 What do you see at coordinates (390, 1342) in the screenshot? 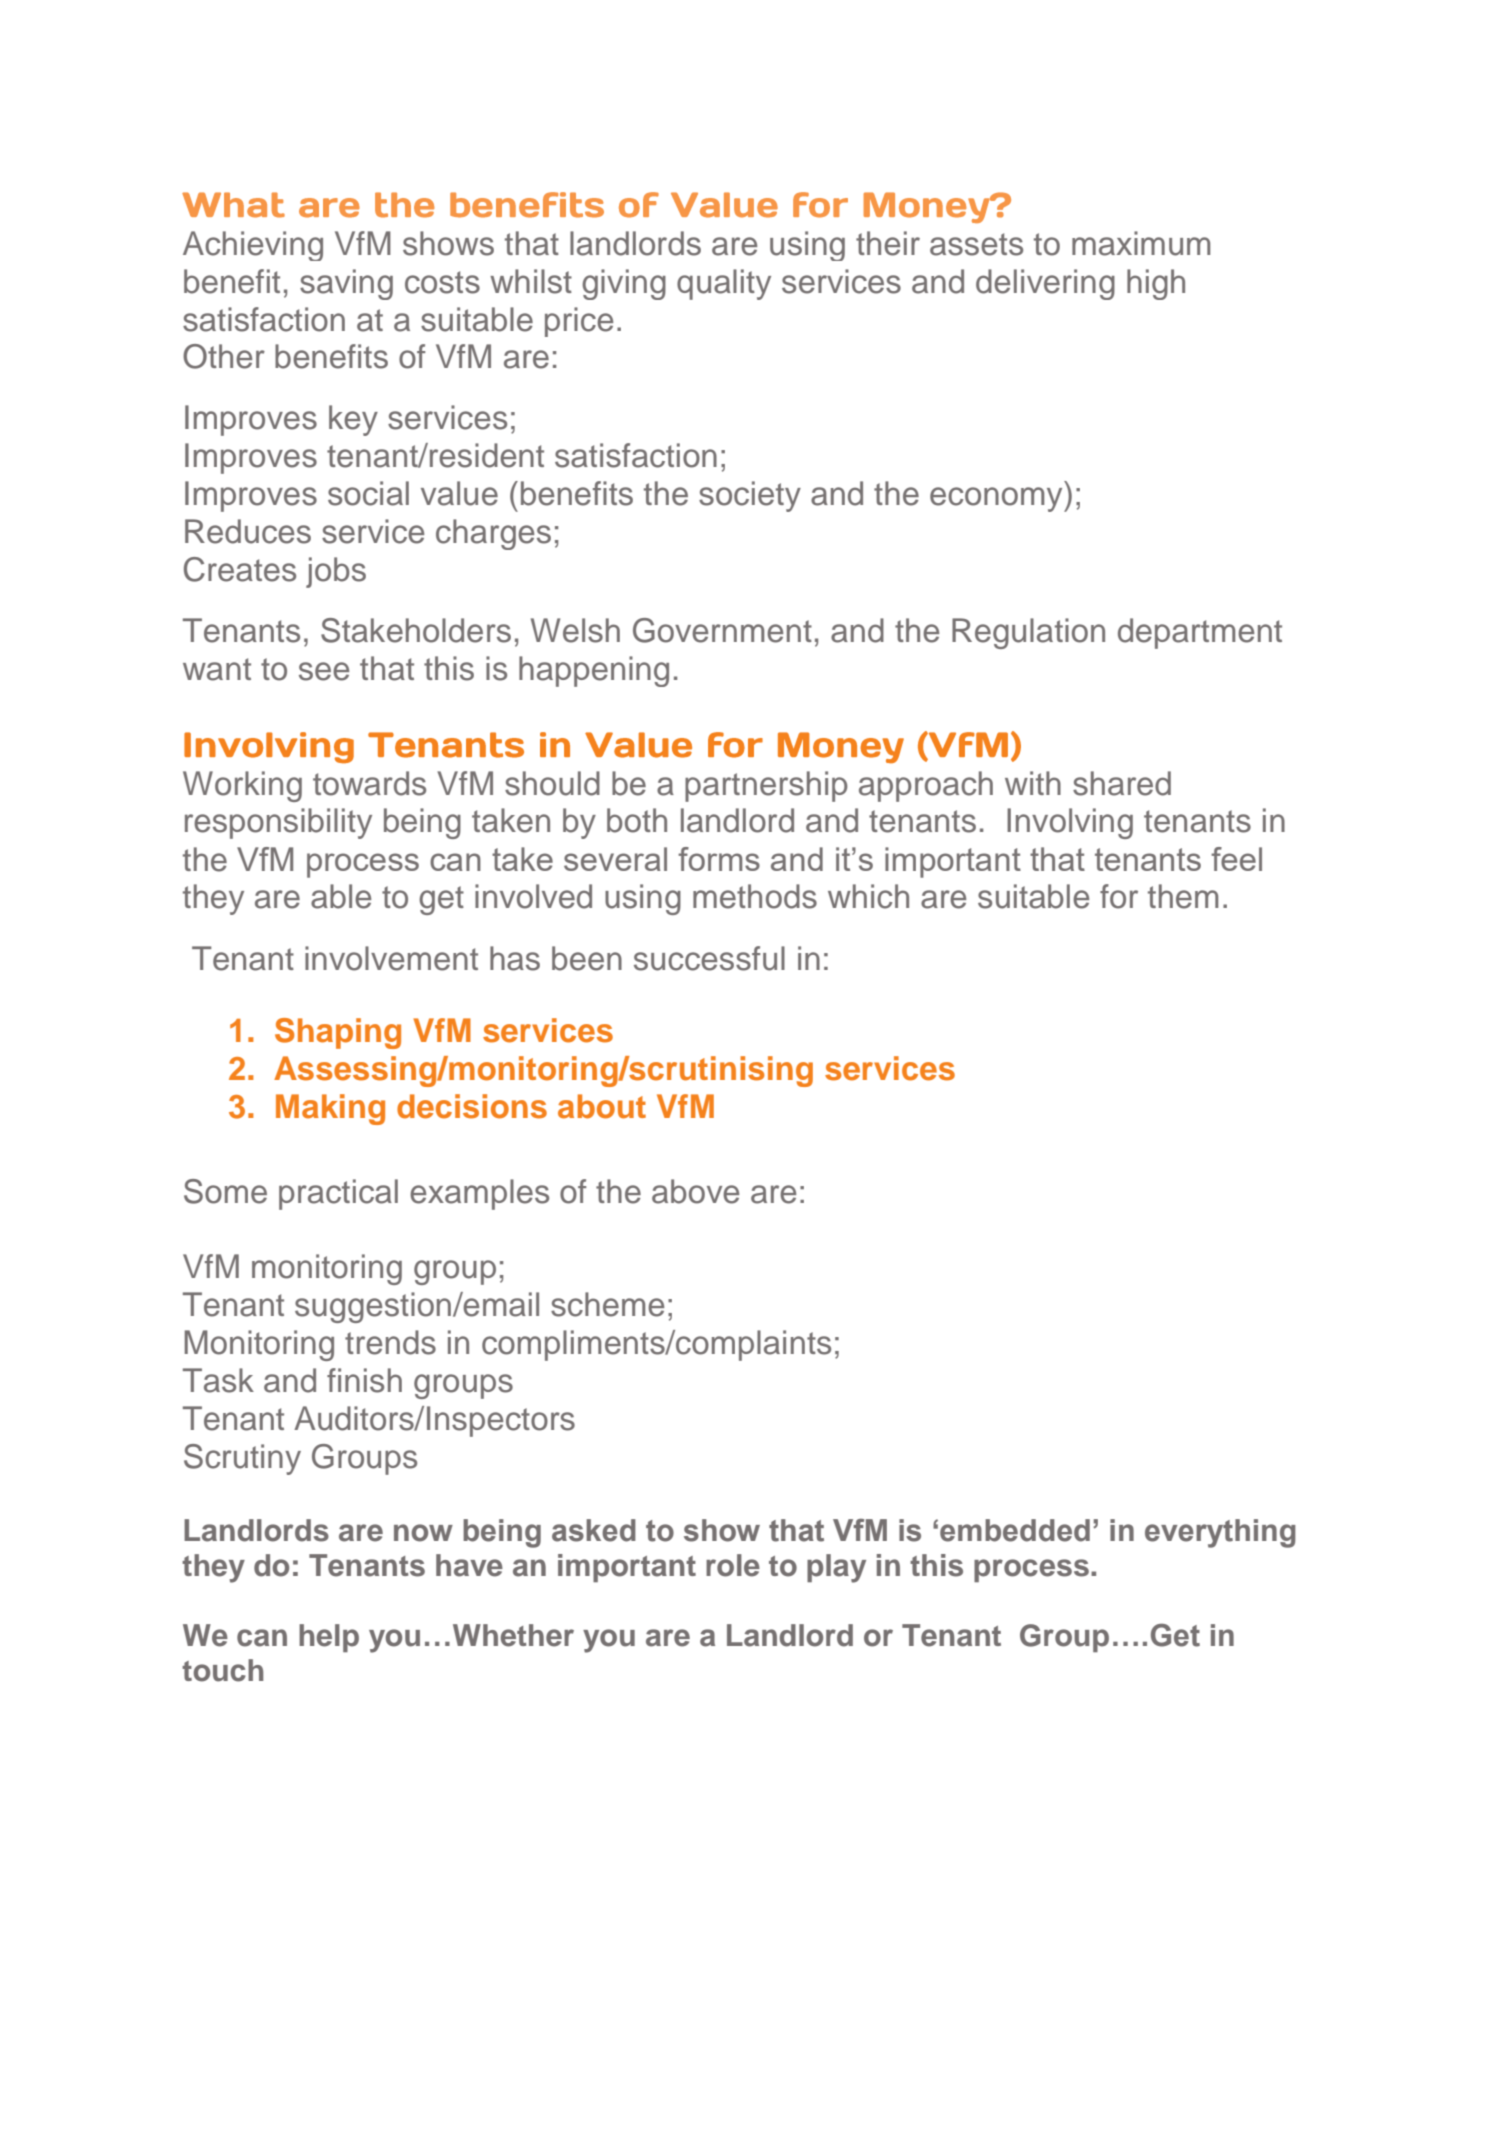
I see `trends` at bounding box center [390, 1342].
